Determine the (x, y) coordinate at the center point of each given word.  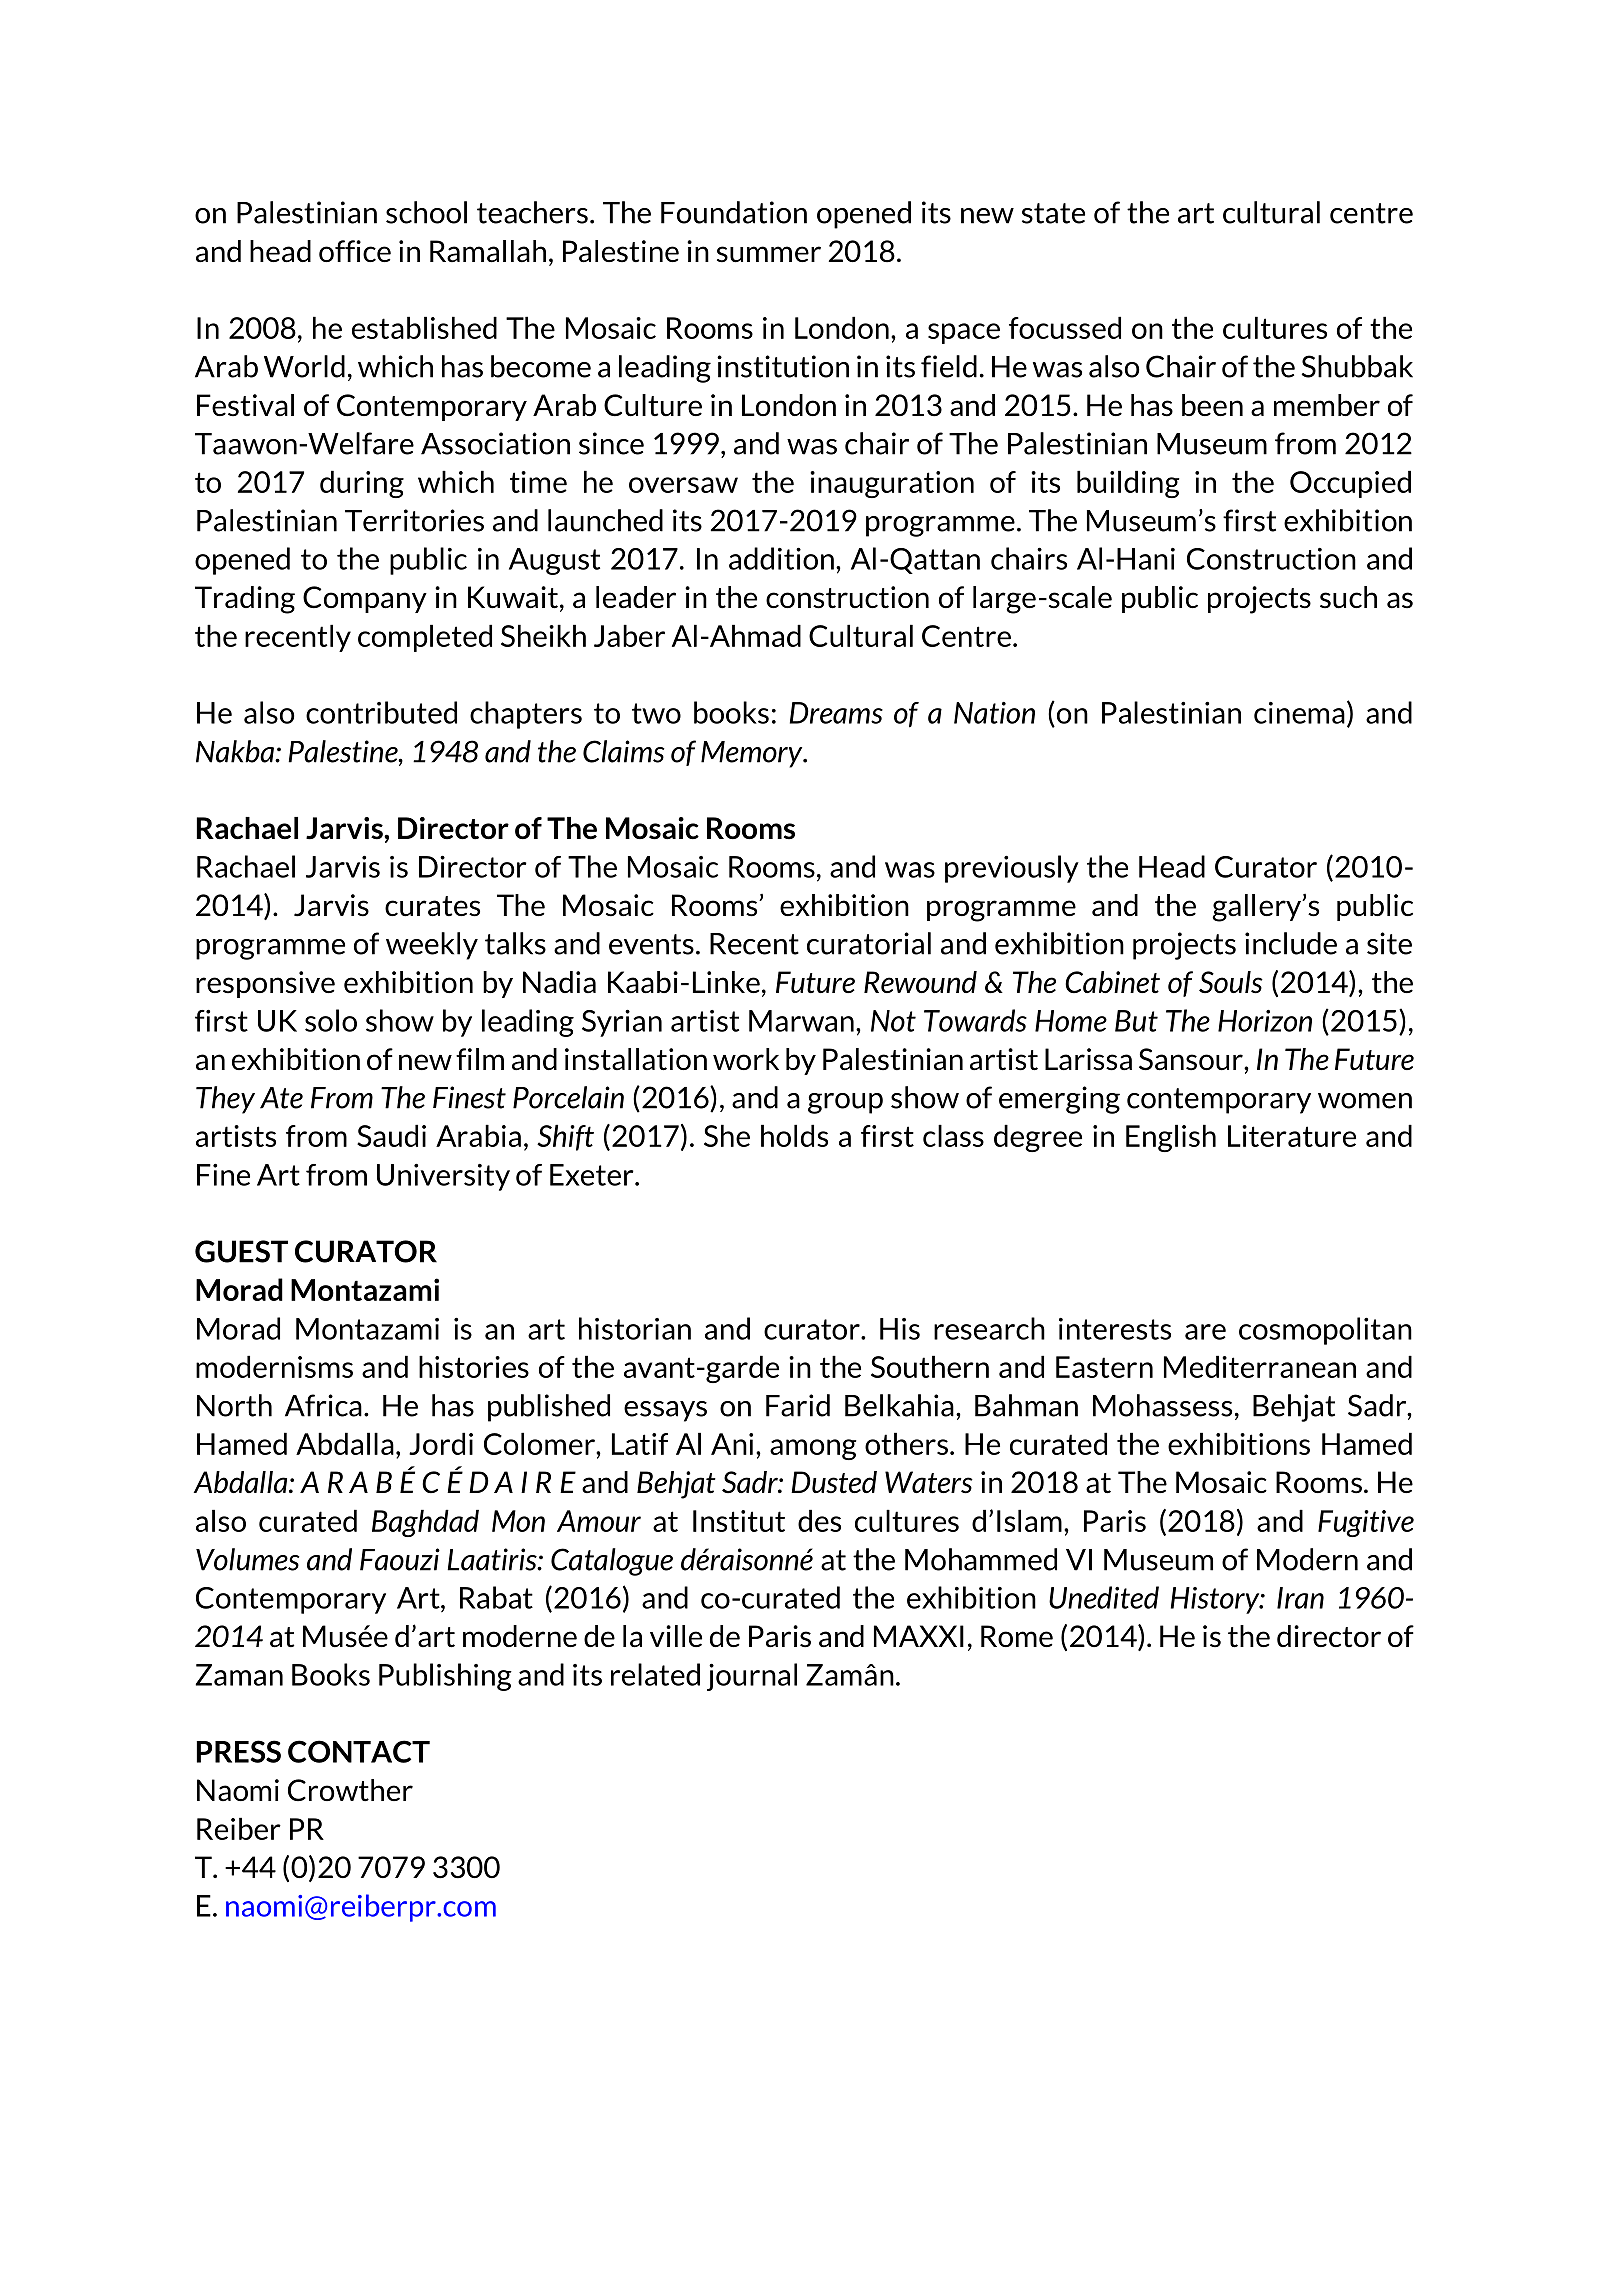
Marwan (801, 1021)
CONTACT (359, 1751)
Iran (1300, 1598)
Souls (1231, 982)
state (1053, 213)
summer (769, 254)
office (355, 251)
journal (752, 1677)
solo (331, 1020)
